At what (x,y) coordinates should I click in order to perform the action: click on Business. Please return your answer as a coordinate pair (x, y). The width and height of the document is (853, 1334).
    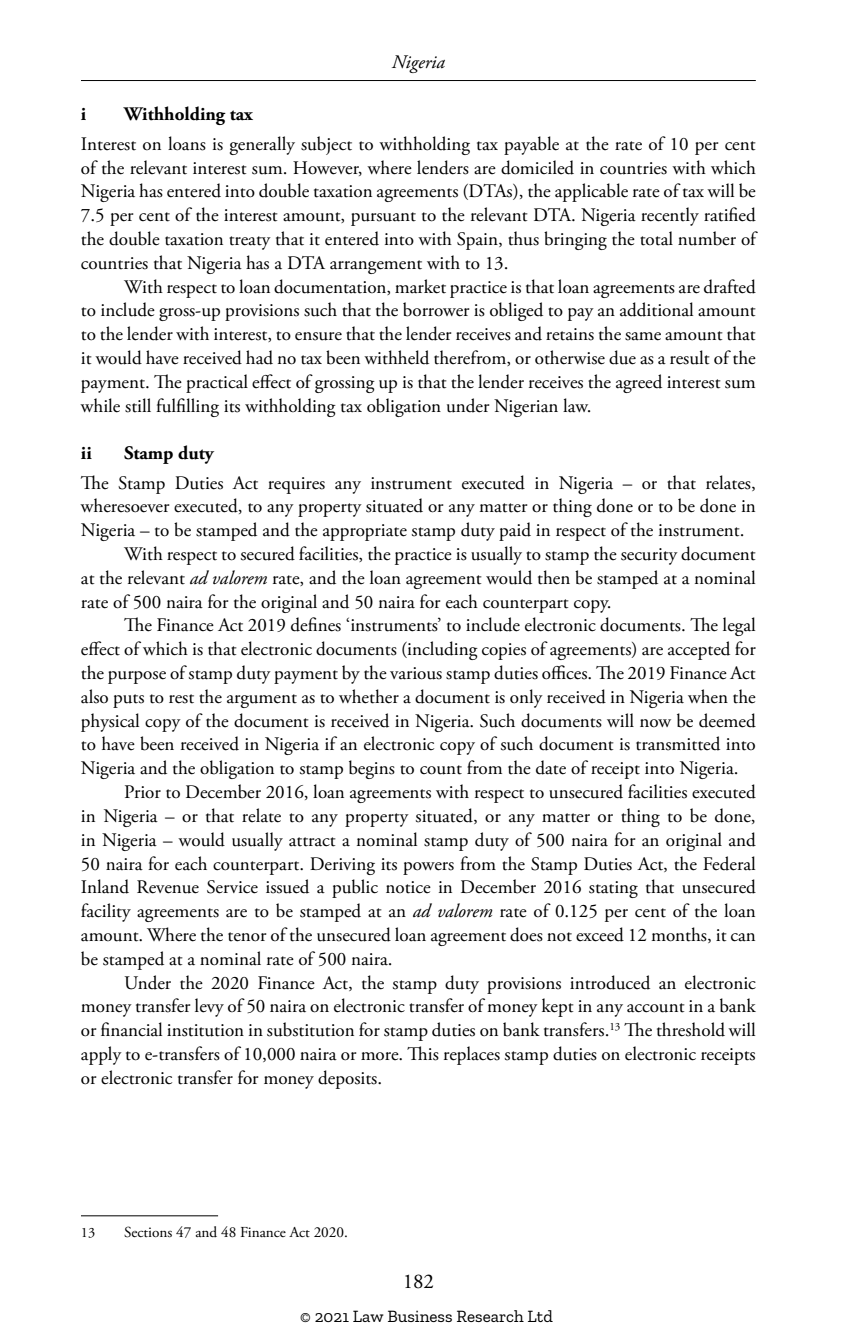
    Looking at the image, I should click on (420, 1316).
